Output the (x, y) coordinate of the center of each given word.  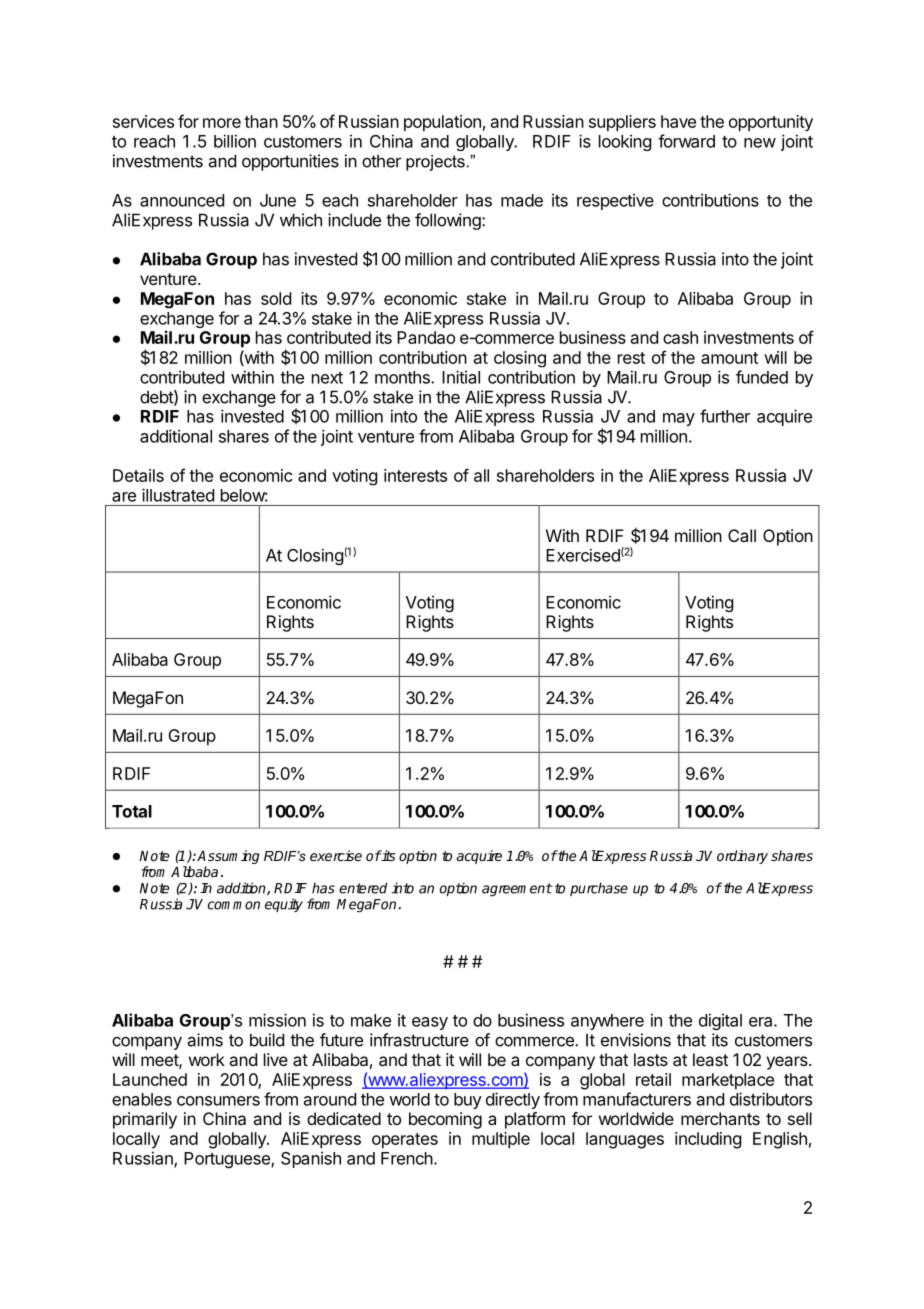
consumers (218, 1101)
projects (435, 163)
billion (235, 141)
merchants (720, 1118)
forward (686, 141)
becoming (445, 1120)
